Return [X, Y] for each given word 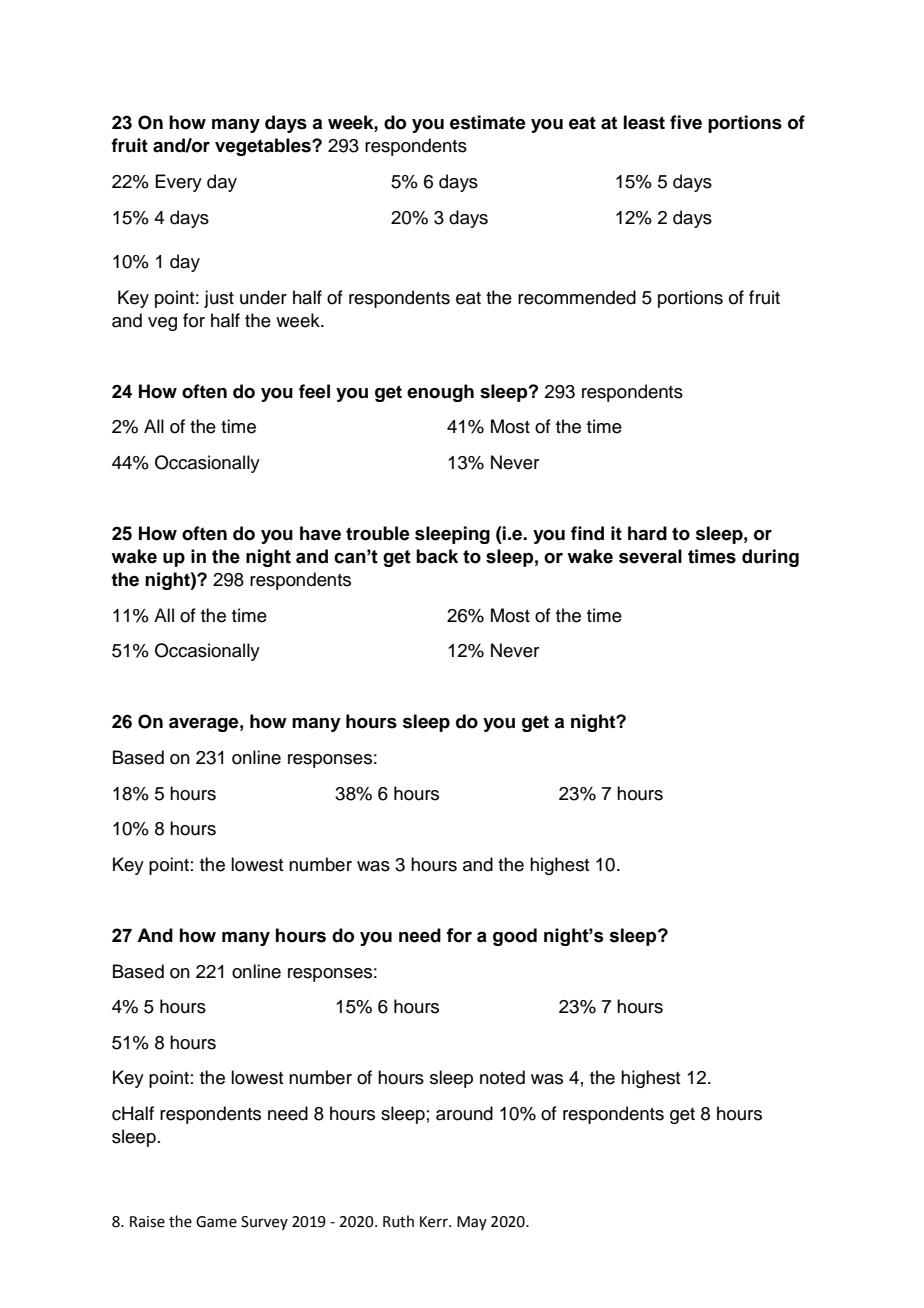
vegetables [264, 147]
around [464, 1113]
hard [647, 533]
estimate [488, 122]
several [650, 556]
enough [440, 393]
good [515, 937]
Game [216, 1222]
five [686, 122]
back [437, 556]
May [472, 1223]
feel [314, 391]
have [320, 533]
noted [502, 1077]
